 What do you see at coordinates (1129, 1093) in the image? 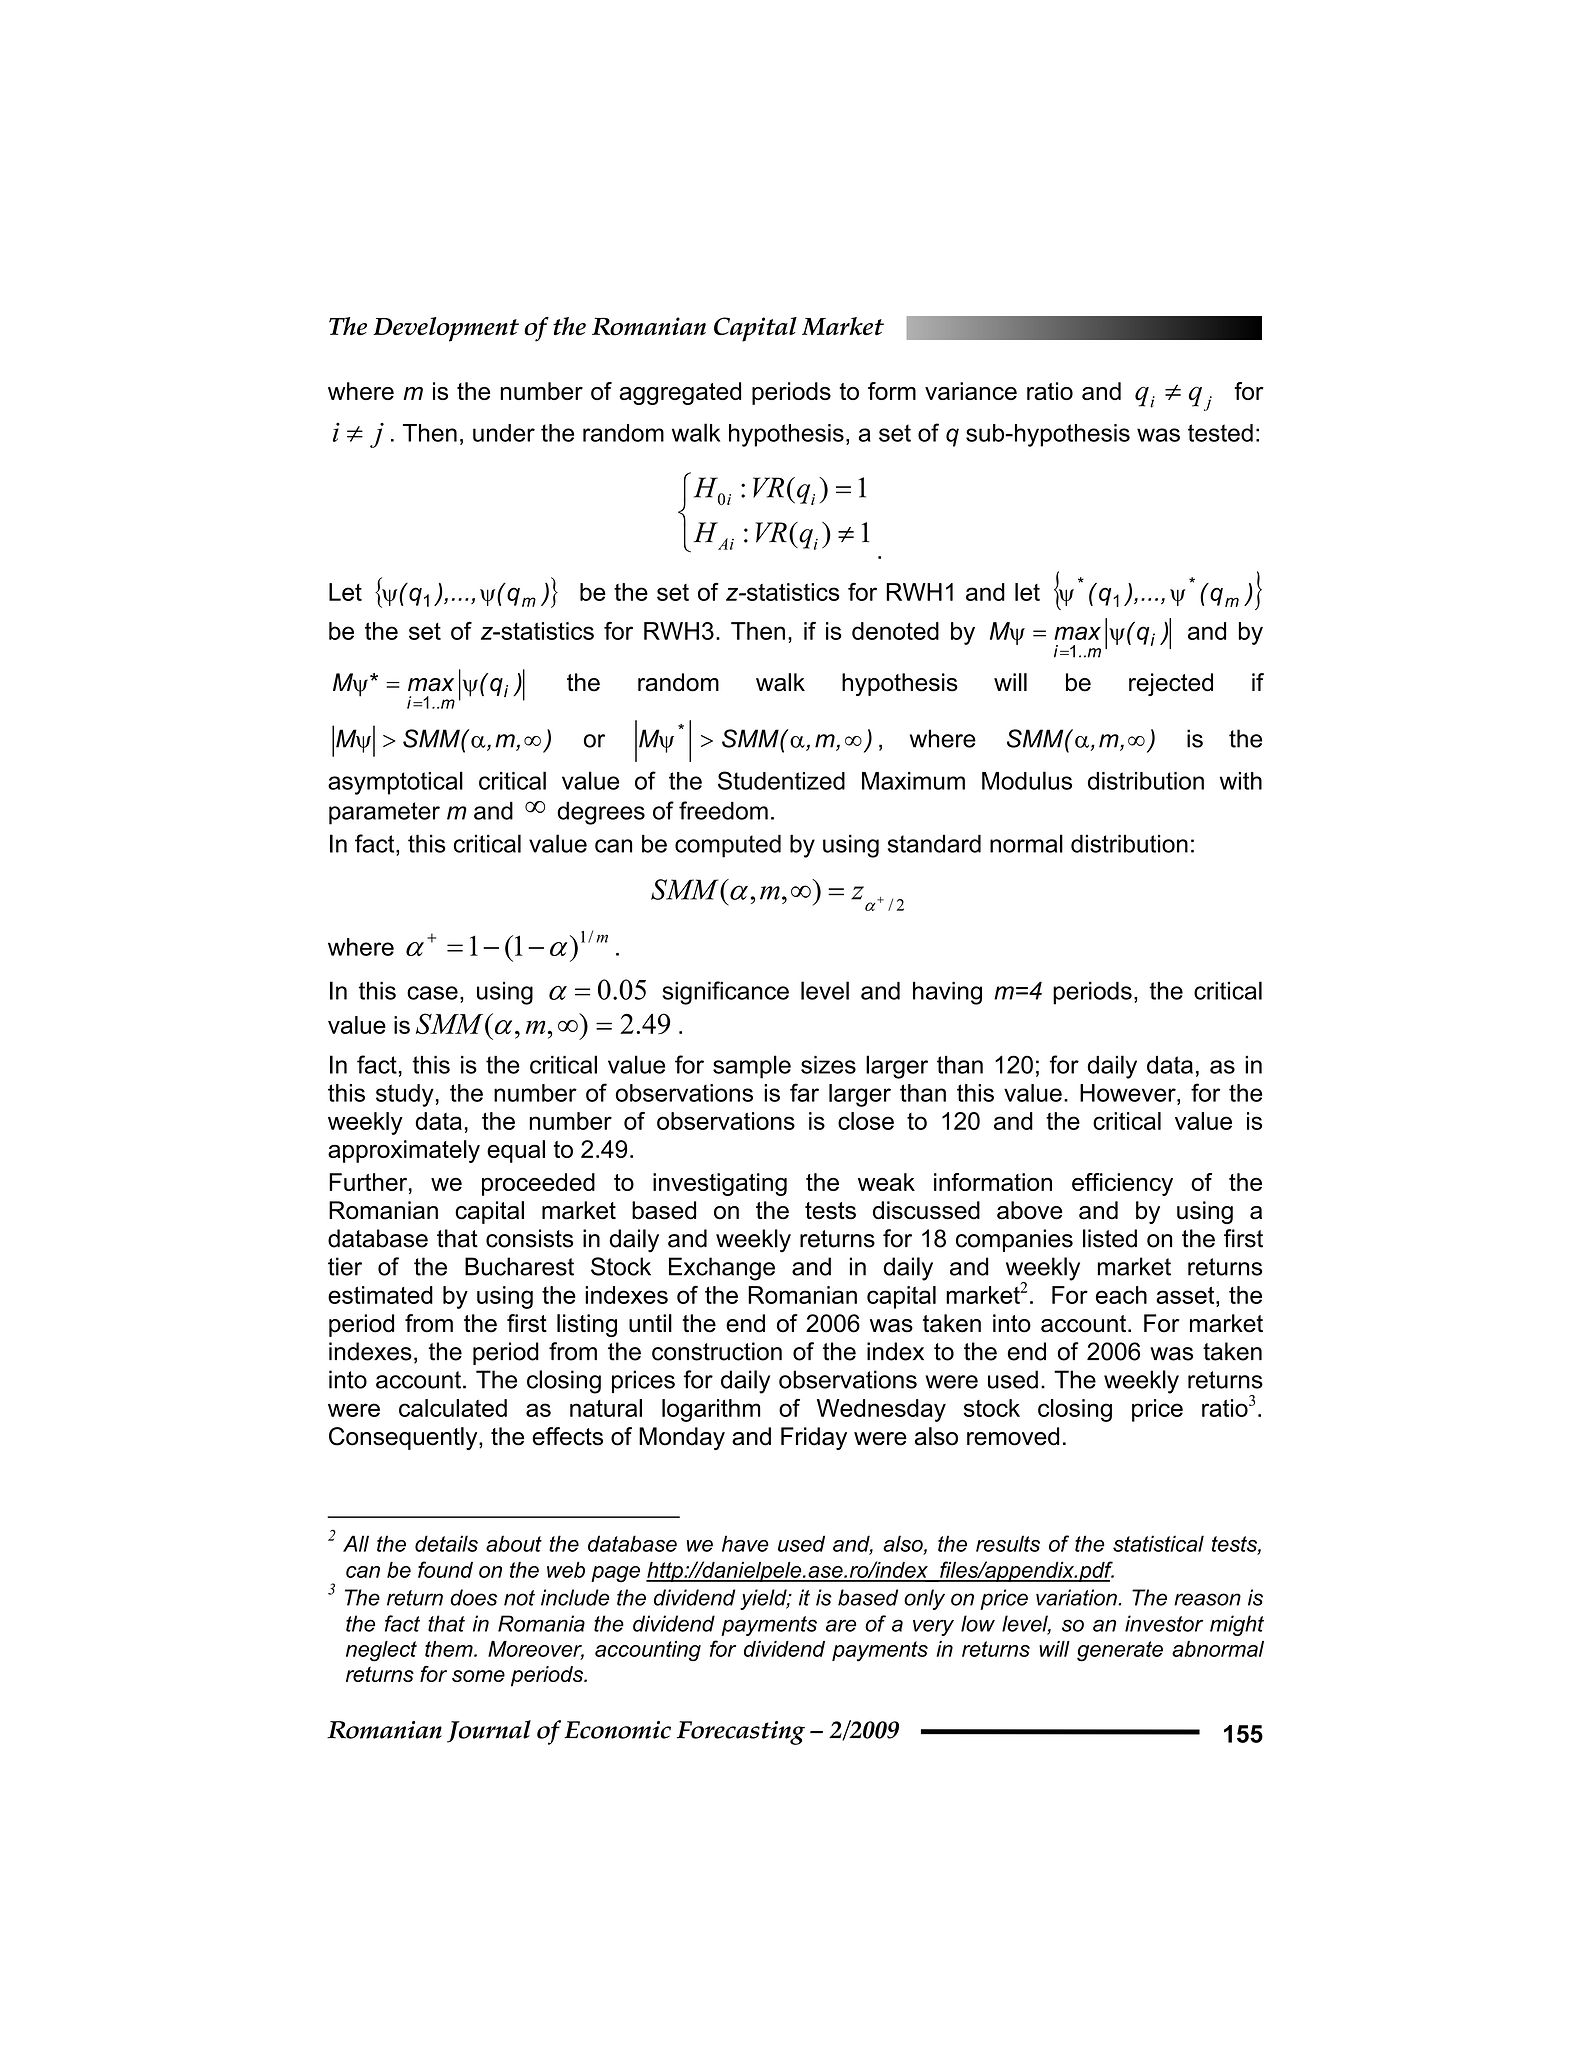
I see `However` at bounding box center [1129, 1093].
